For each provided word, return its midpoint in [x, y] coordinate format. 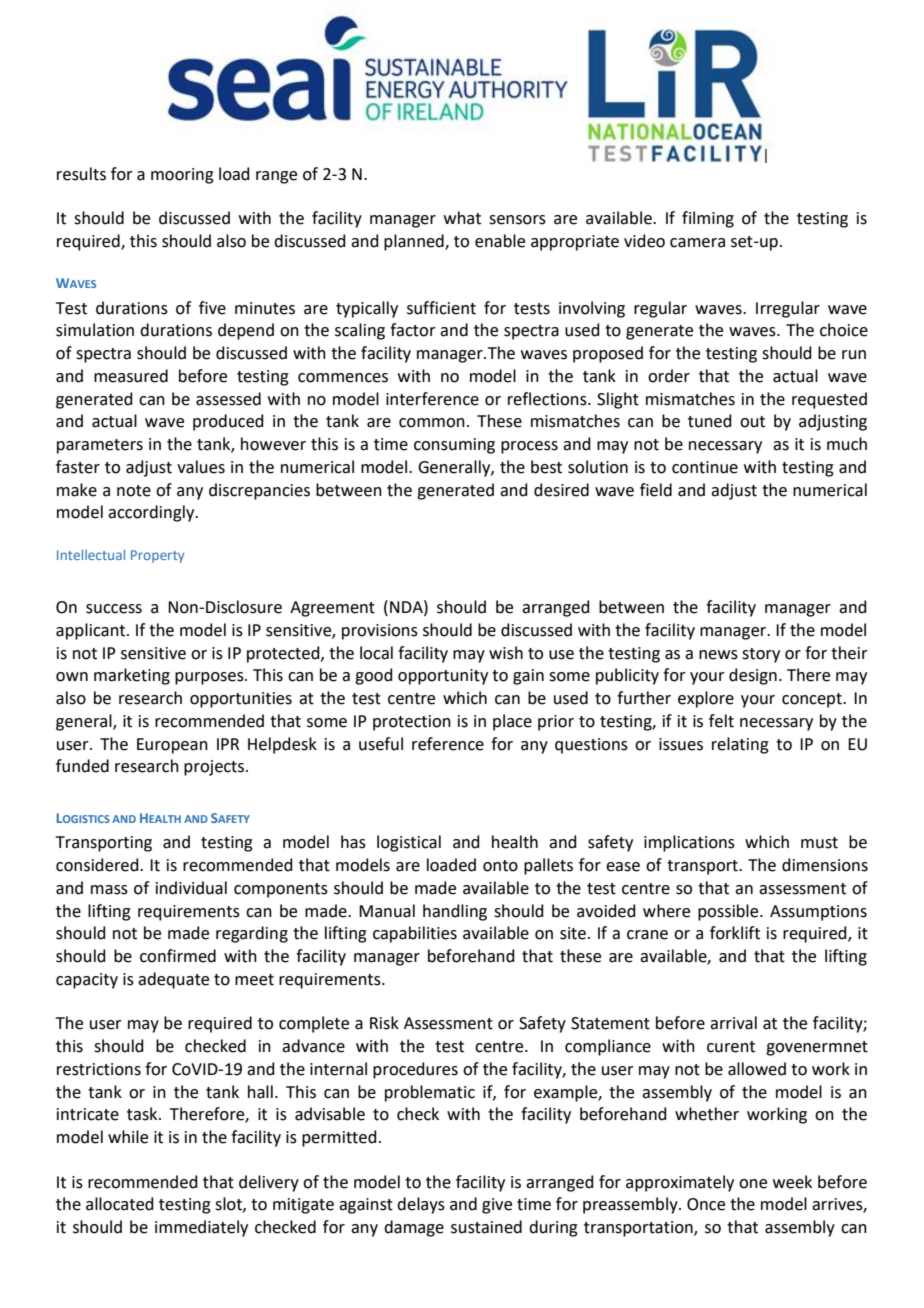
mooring [182, 176]
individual [191, 888]
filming [708, 219]
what [462, 218]
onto [500, 866]
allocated [120, 1204]
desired [561, 490]
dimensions [825, 865]
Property [157, 556]
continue [705, 467]
